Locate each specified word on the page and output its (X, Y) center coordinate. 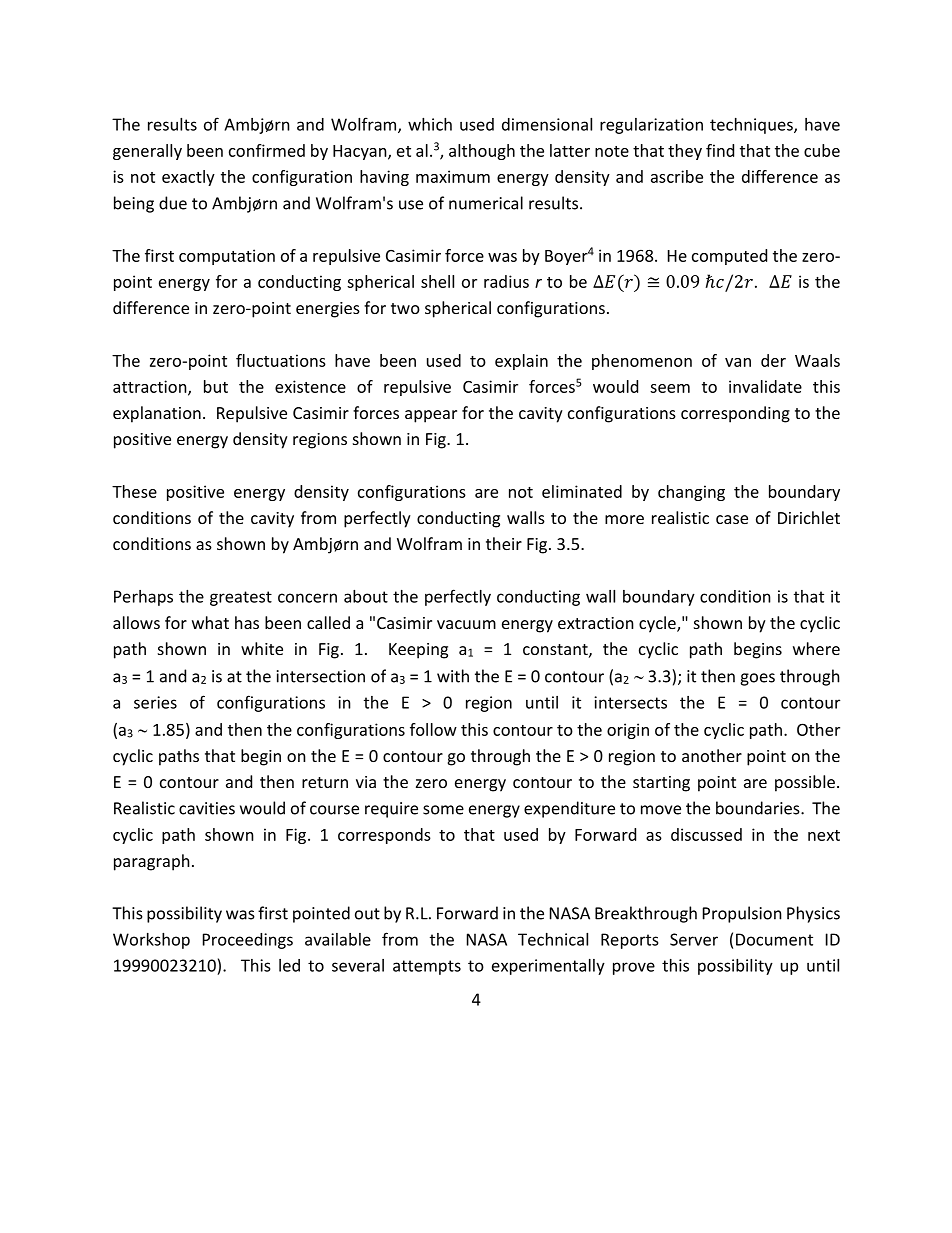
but (216, 386)
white (262, 648)
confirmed (267, 150)
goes (757, 679)
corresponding (735, 414)
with (453, 676)
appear (431, 416)
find (720, 150)
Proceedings (248, 941)
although (482, 152)
